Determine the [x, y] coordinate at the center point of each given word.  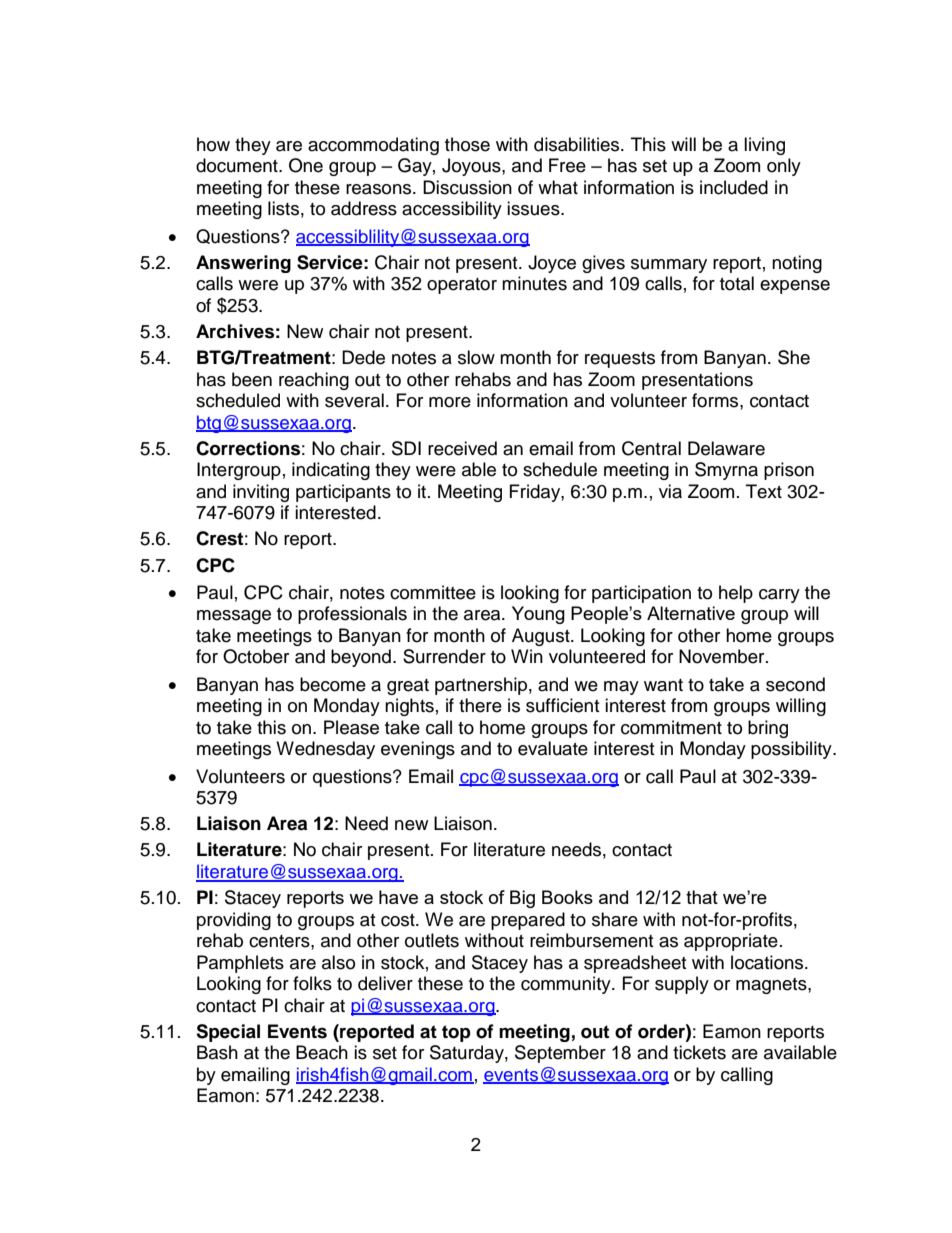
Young [538, 615]
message [234, 617]
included [734, 187]
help [736, 594]
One [306, 165]
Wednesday [325, 750]
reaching [314, 381]
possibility [792, 750]
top [456, 1033]
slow [476, 357]
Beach [322, 1052]
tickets [699, 1052]
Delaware [726, 448]
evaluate [553, 748]
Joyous [472, 167]
